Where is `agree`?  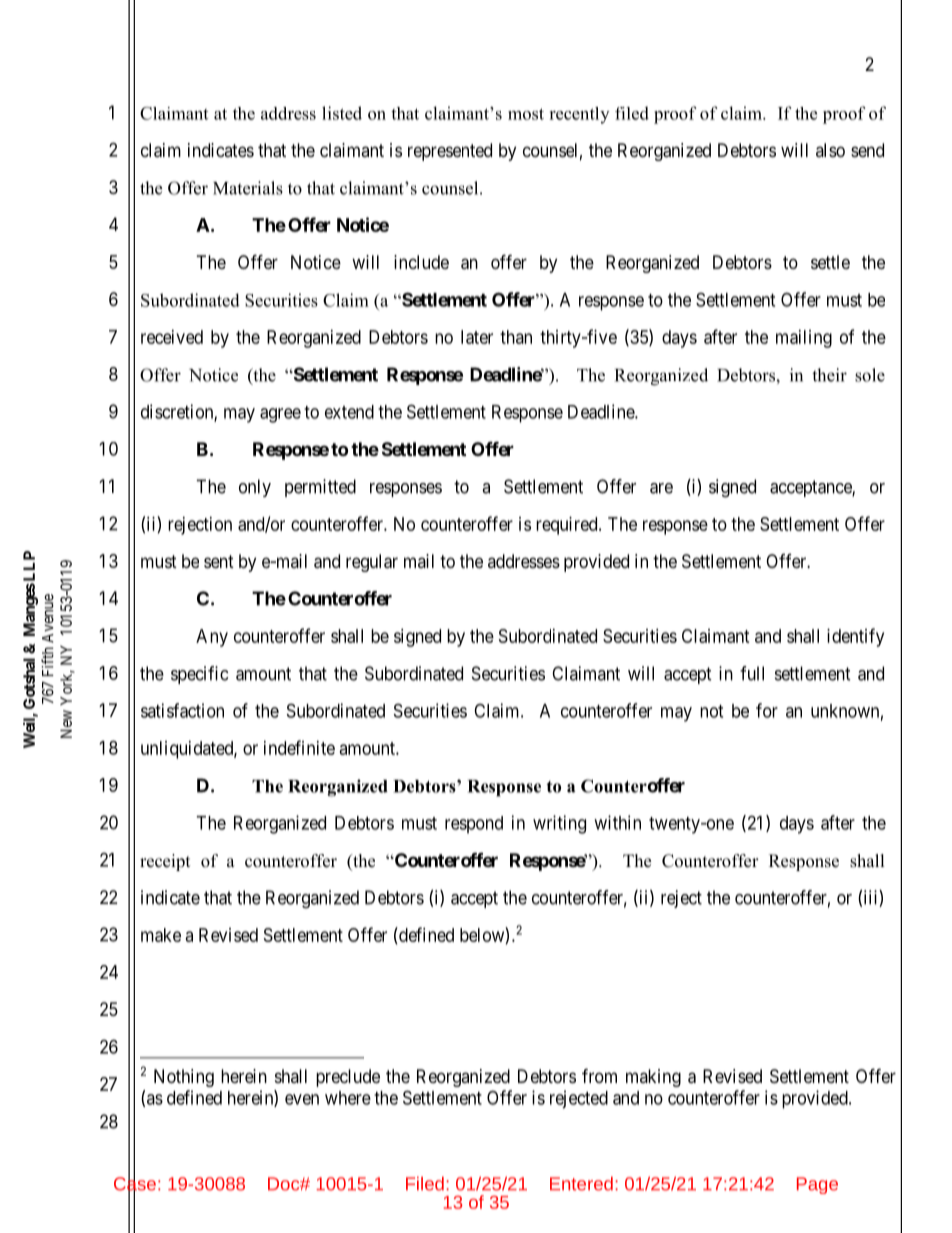 agree is located at coordinates (280, 415).
